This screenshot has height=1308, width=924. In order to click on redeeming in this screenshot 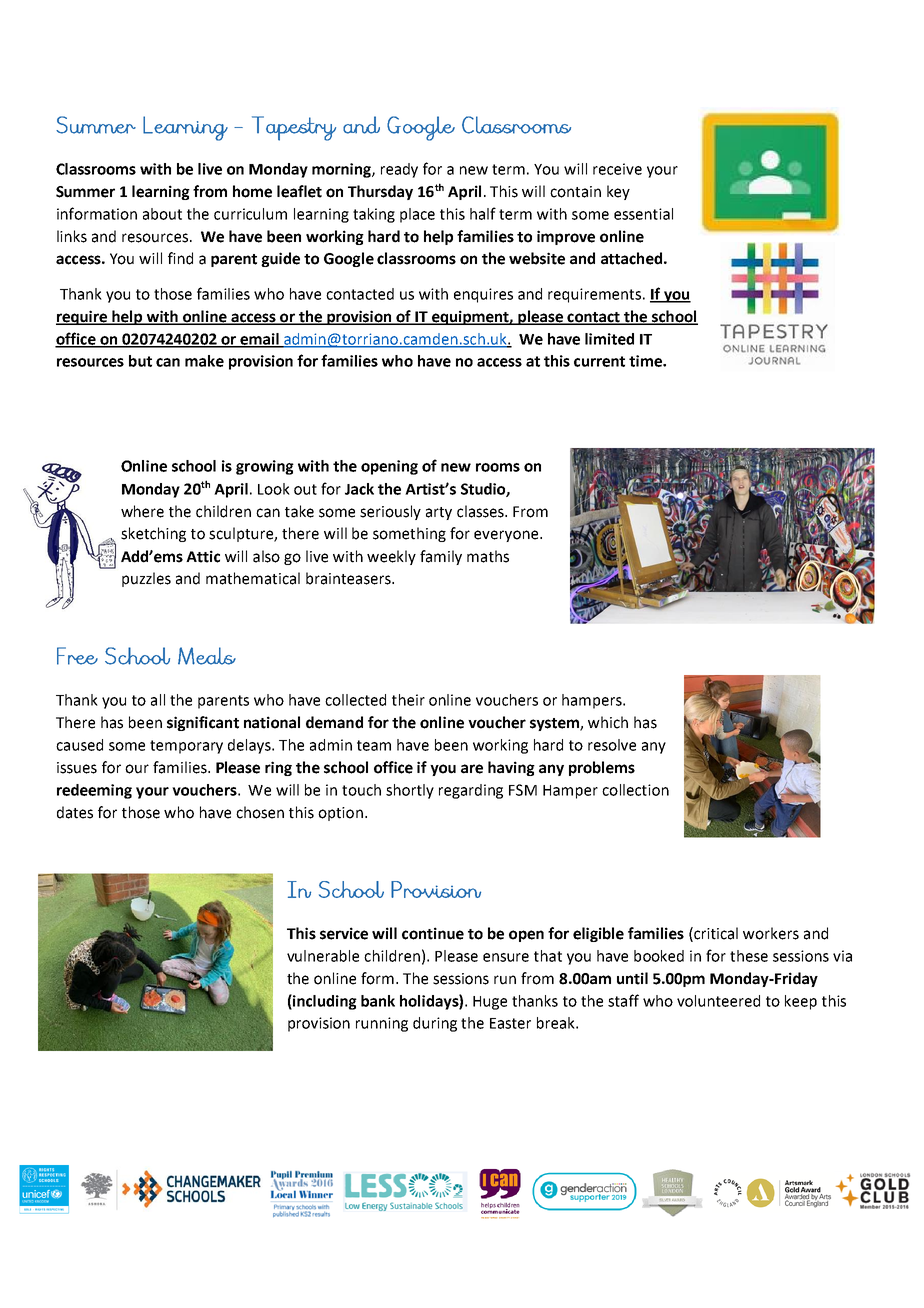, I will do `click(94, 791)`.
